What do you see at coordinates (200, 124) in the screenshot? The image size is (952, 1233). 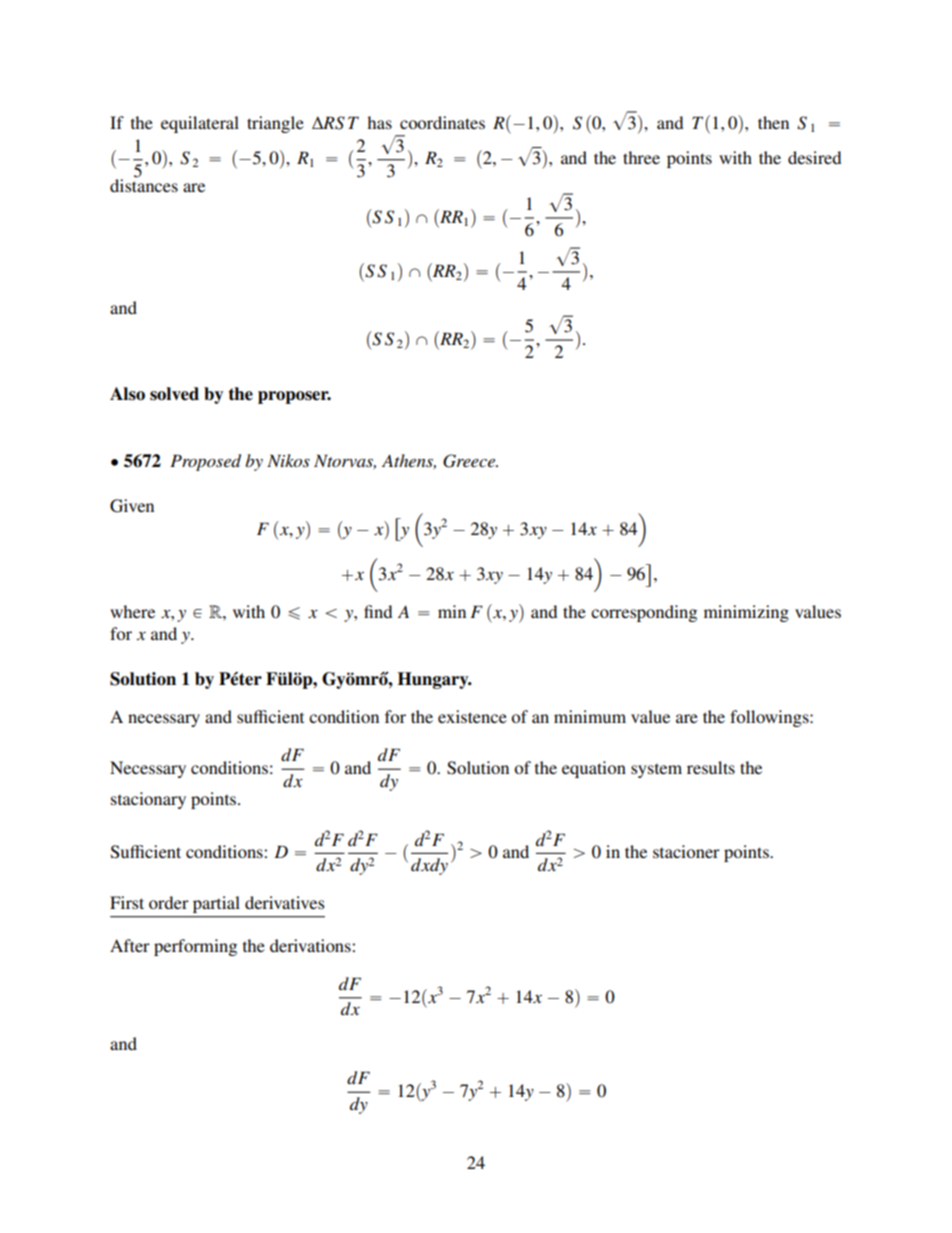 I see `equilateral` at bounding box center [200, 124].
